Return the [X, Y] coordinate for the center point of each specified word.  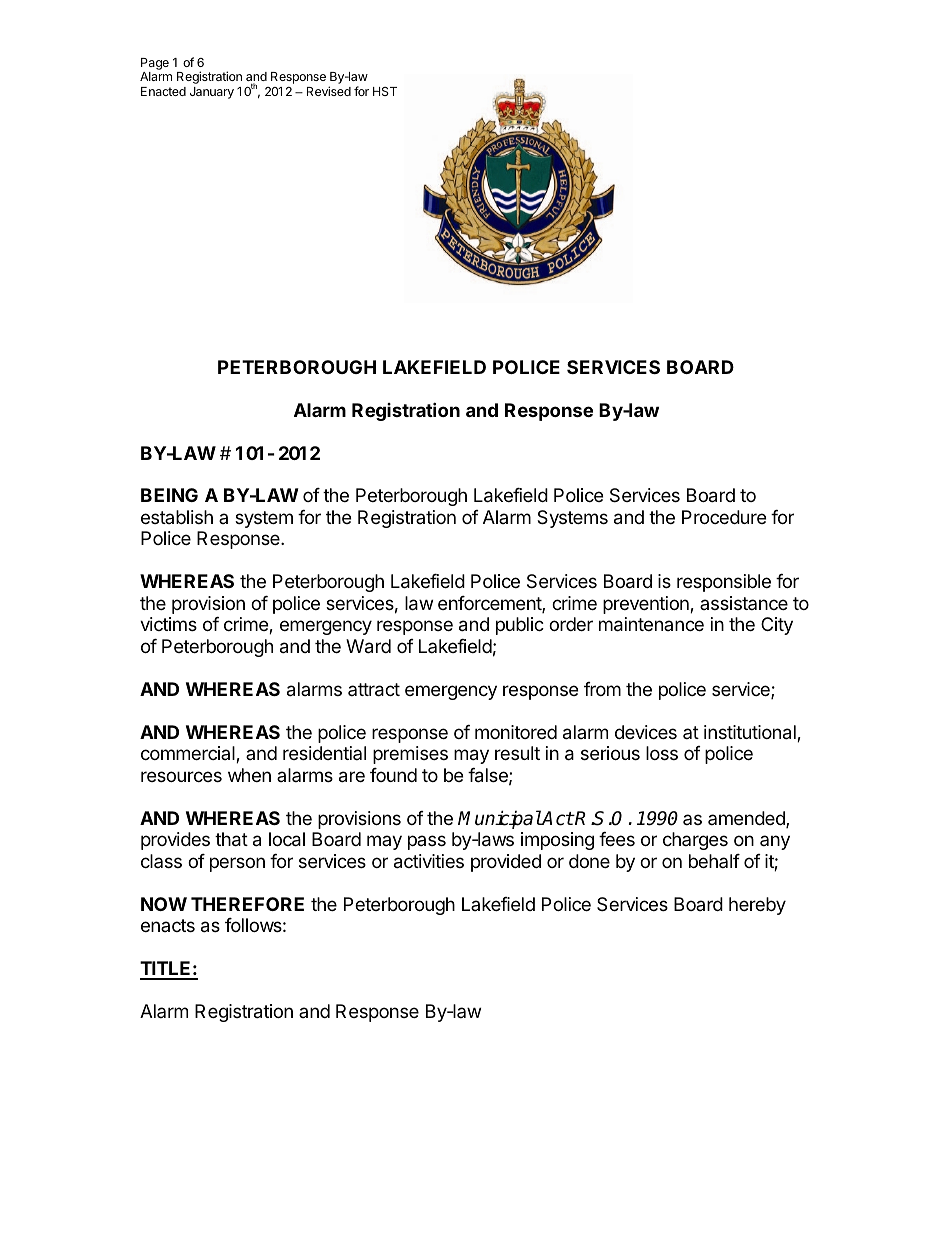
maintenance [651, 624]
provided [506, 863]
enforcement [490, 604]
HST [385, 91]
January [212, 93]
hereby [757, 906]
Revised [329, 91]
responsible [724, 583]
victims [168, 624]
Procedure [724, 517]
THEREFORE [247, 904]
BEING [169, 495]
